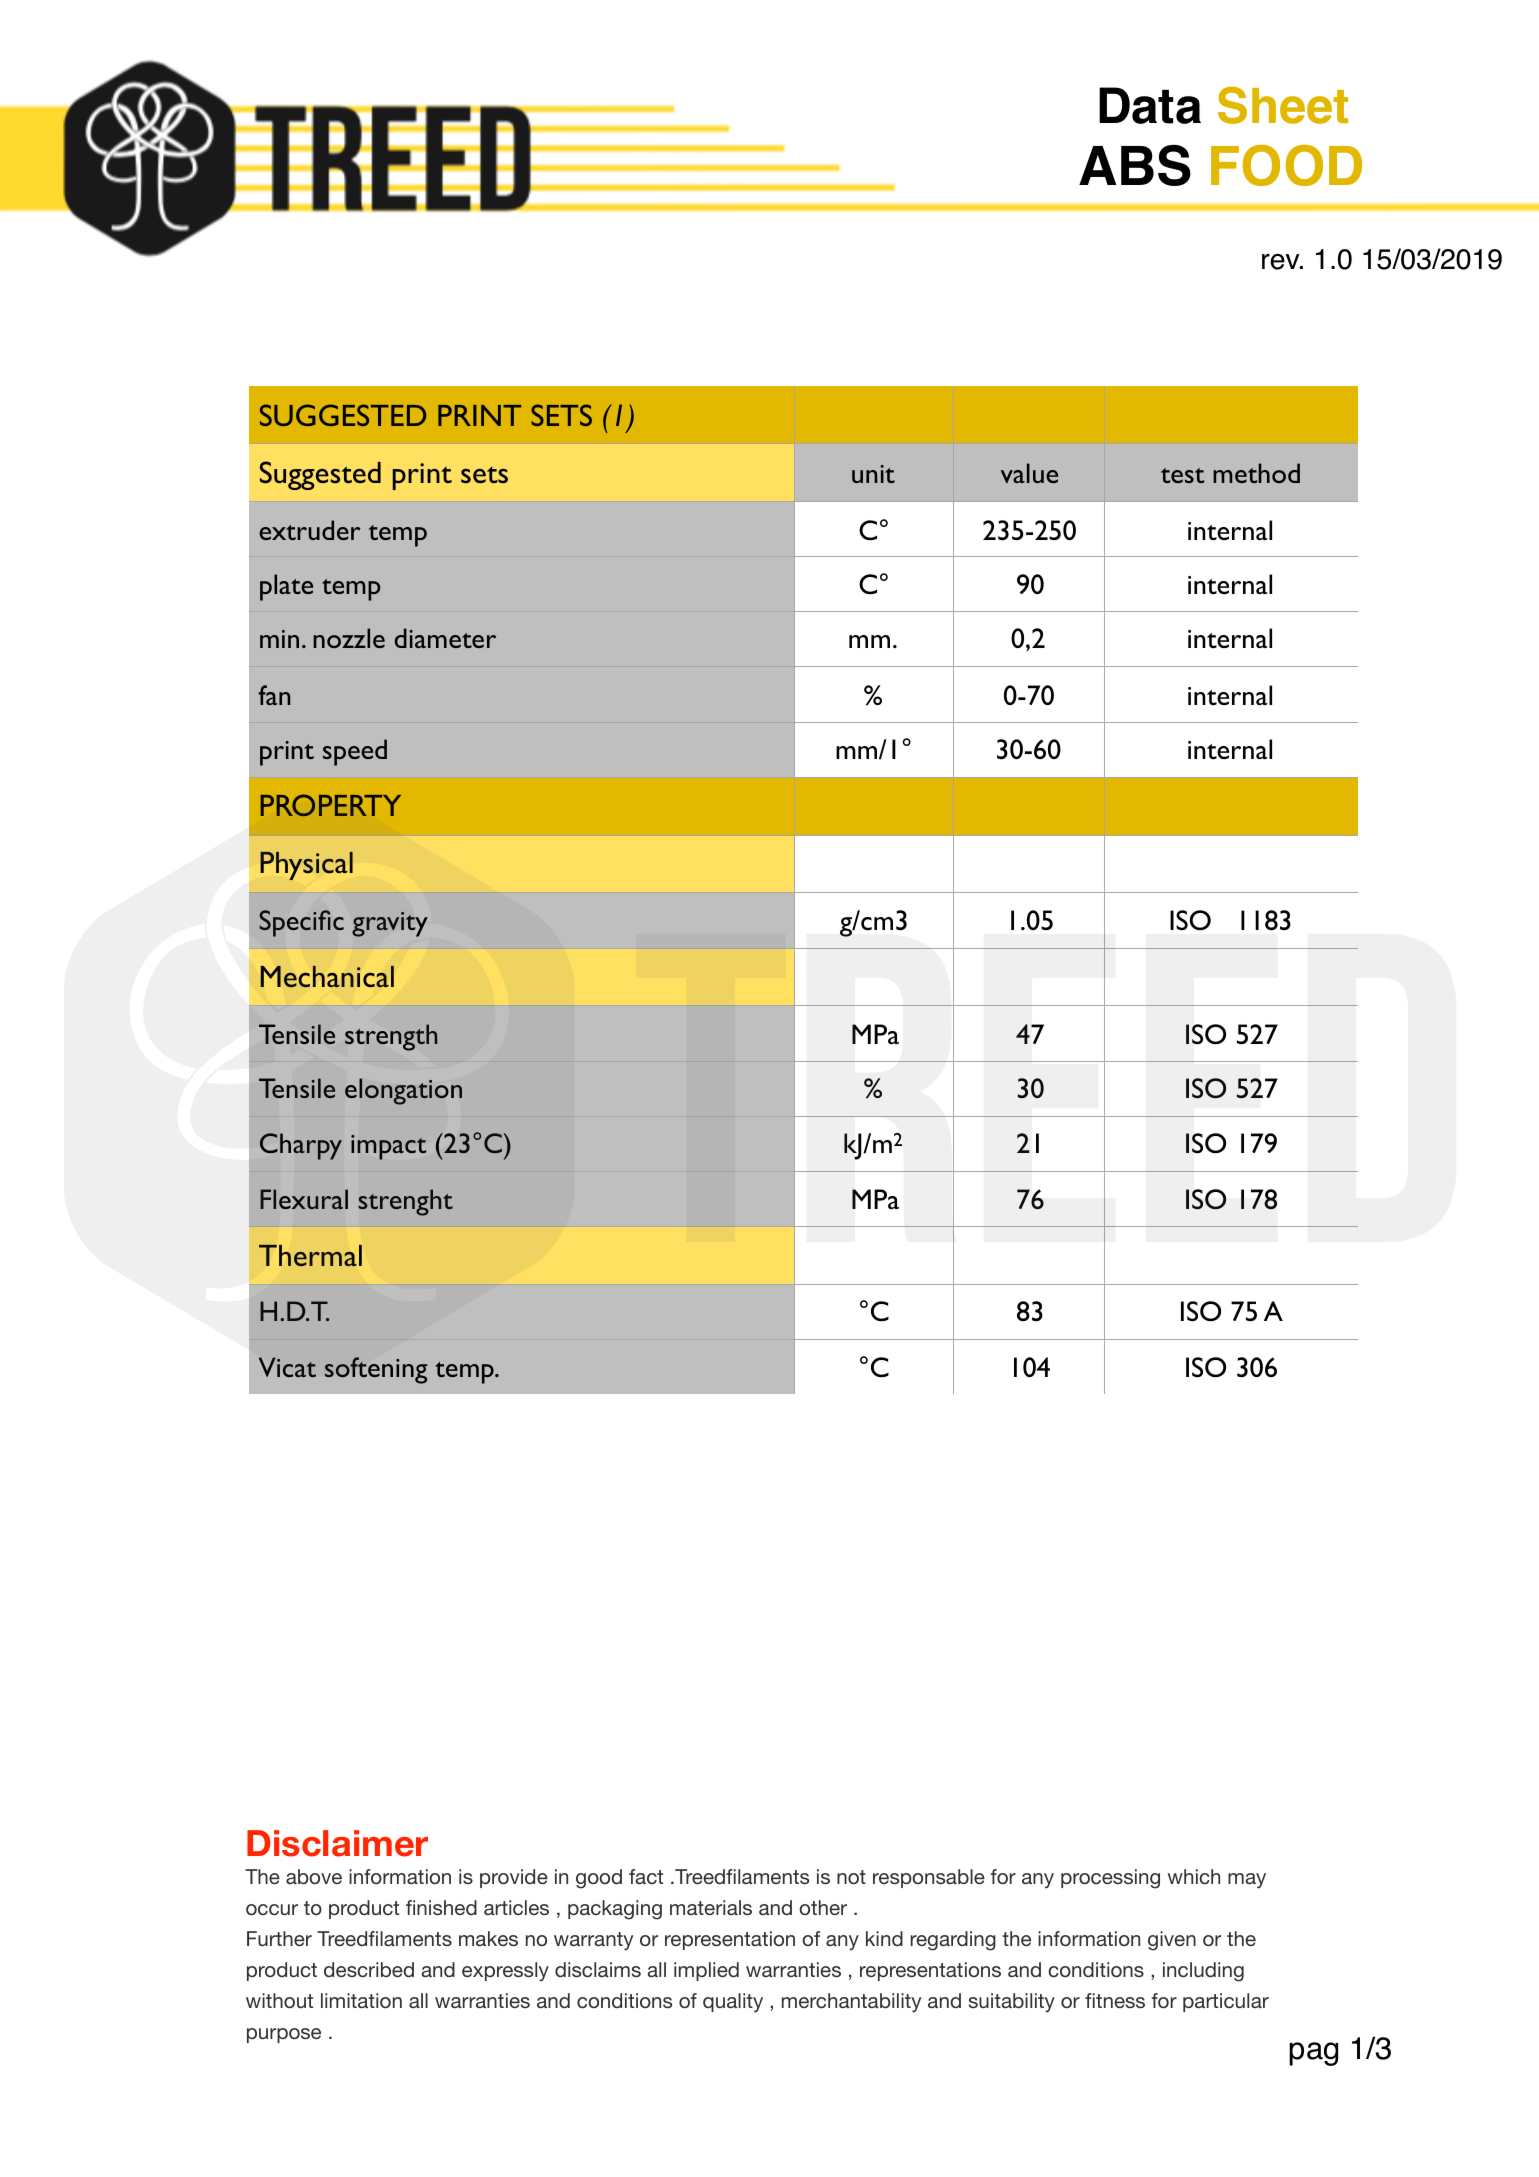 This screenshot has height=2177, width=1539. What do you see at coordinates (851, 2003) in the screenshot?
I see `merchantability` at bounding box center [851, 2003].
